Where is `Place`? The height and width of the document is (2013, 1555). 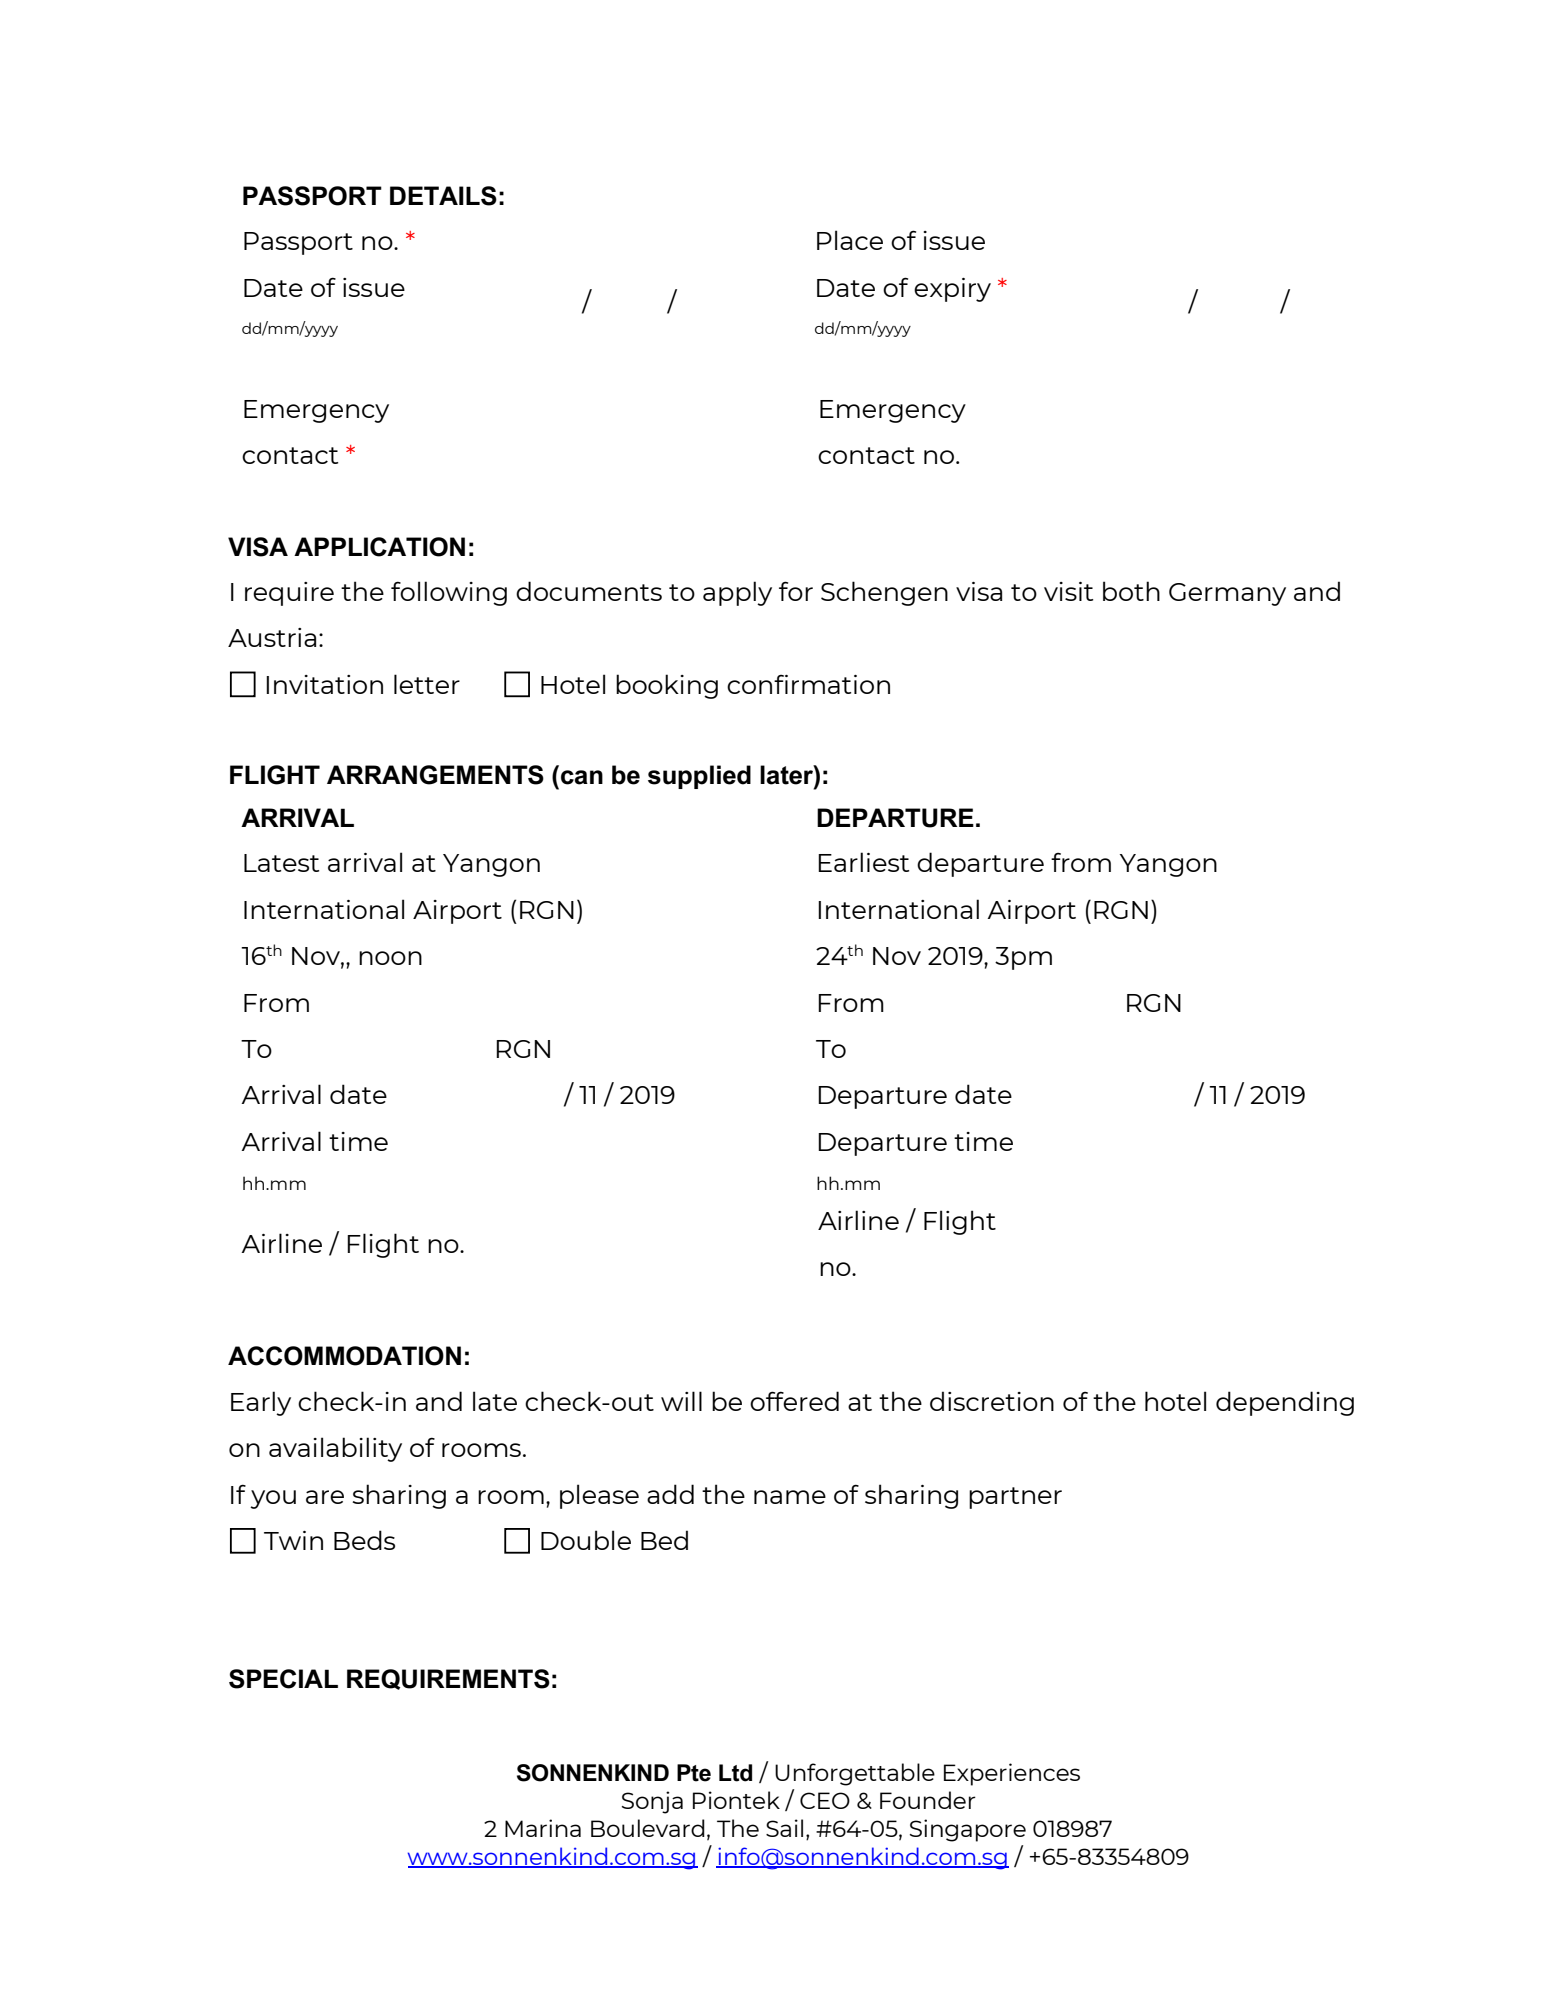 Place is located at coordinates (850, 240).
